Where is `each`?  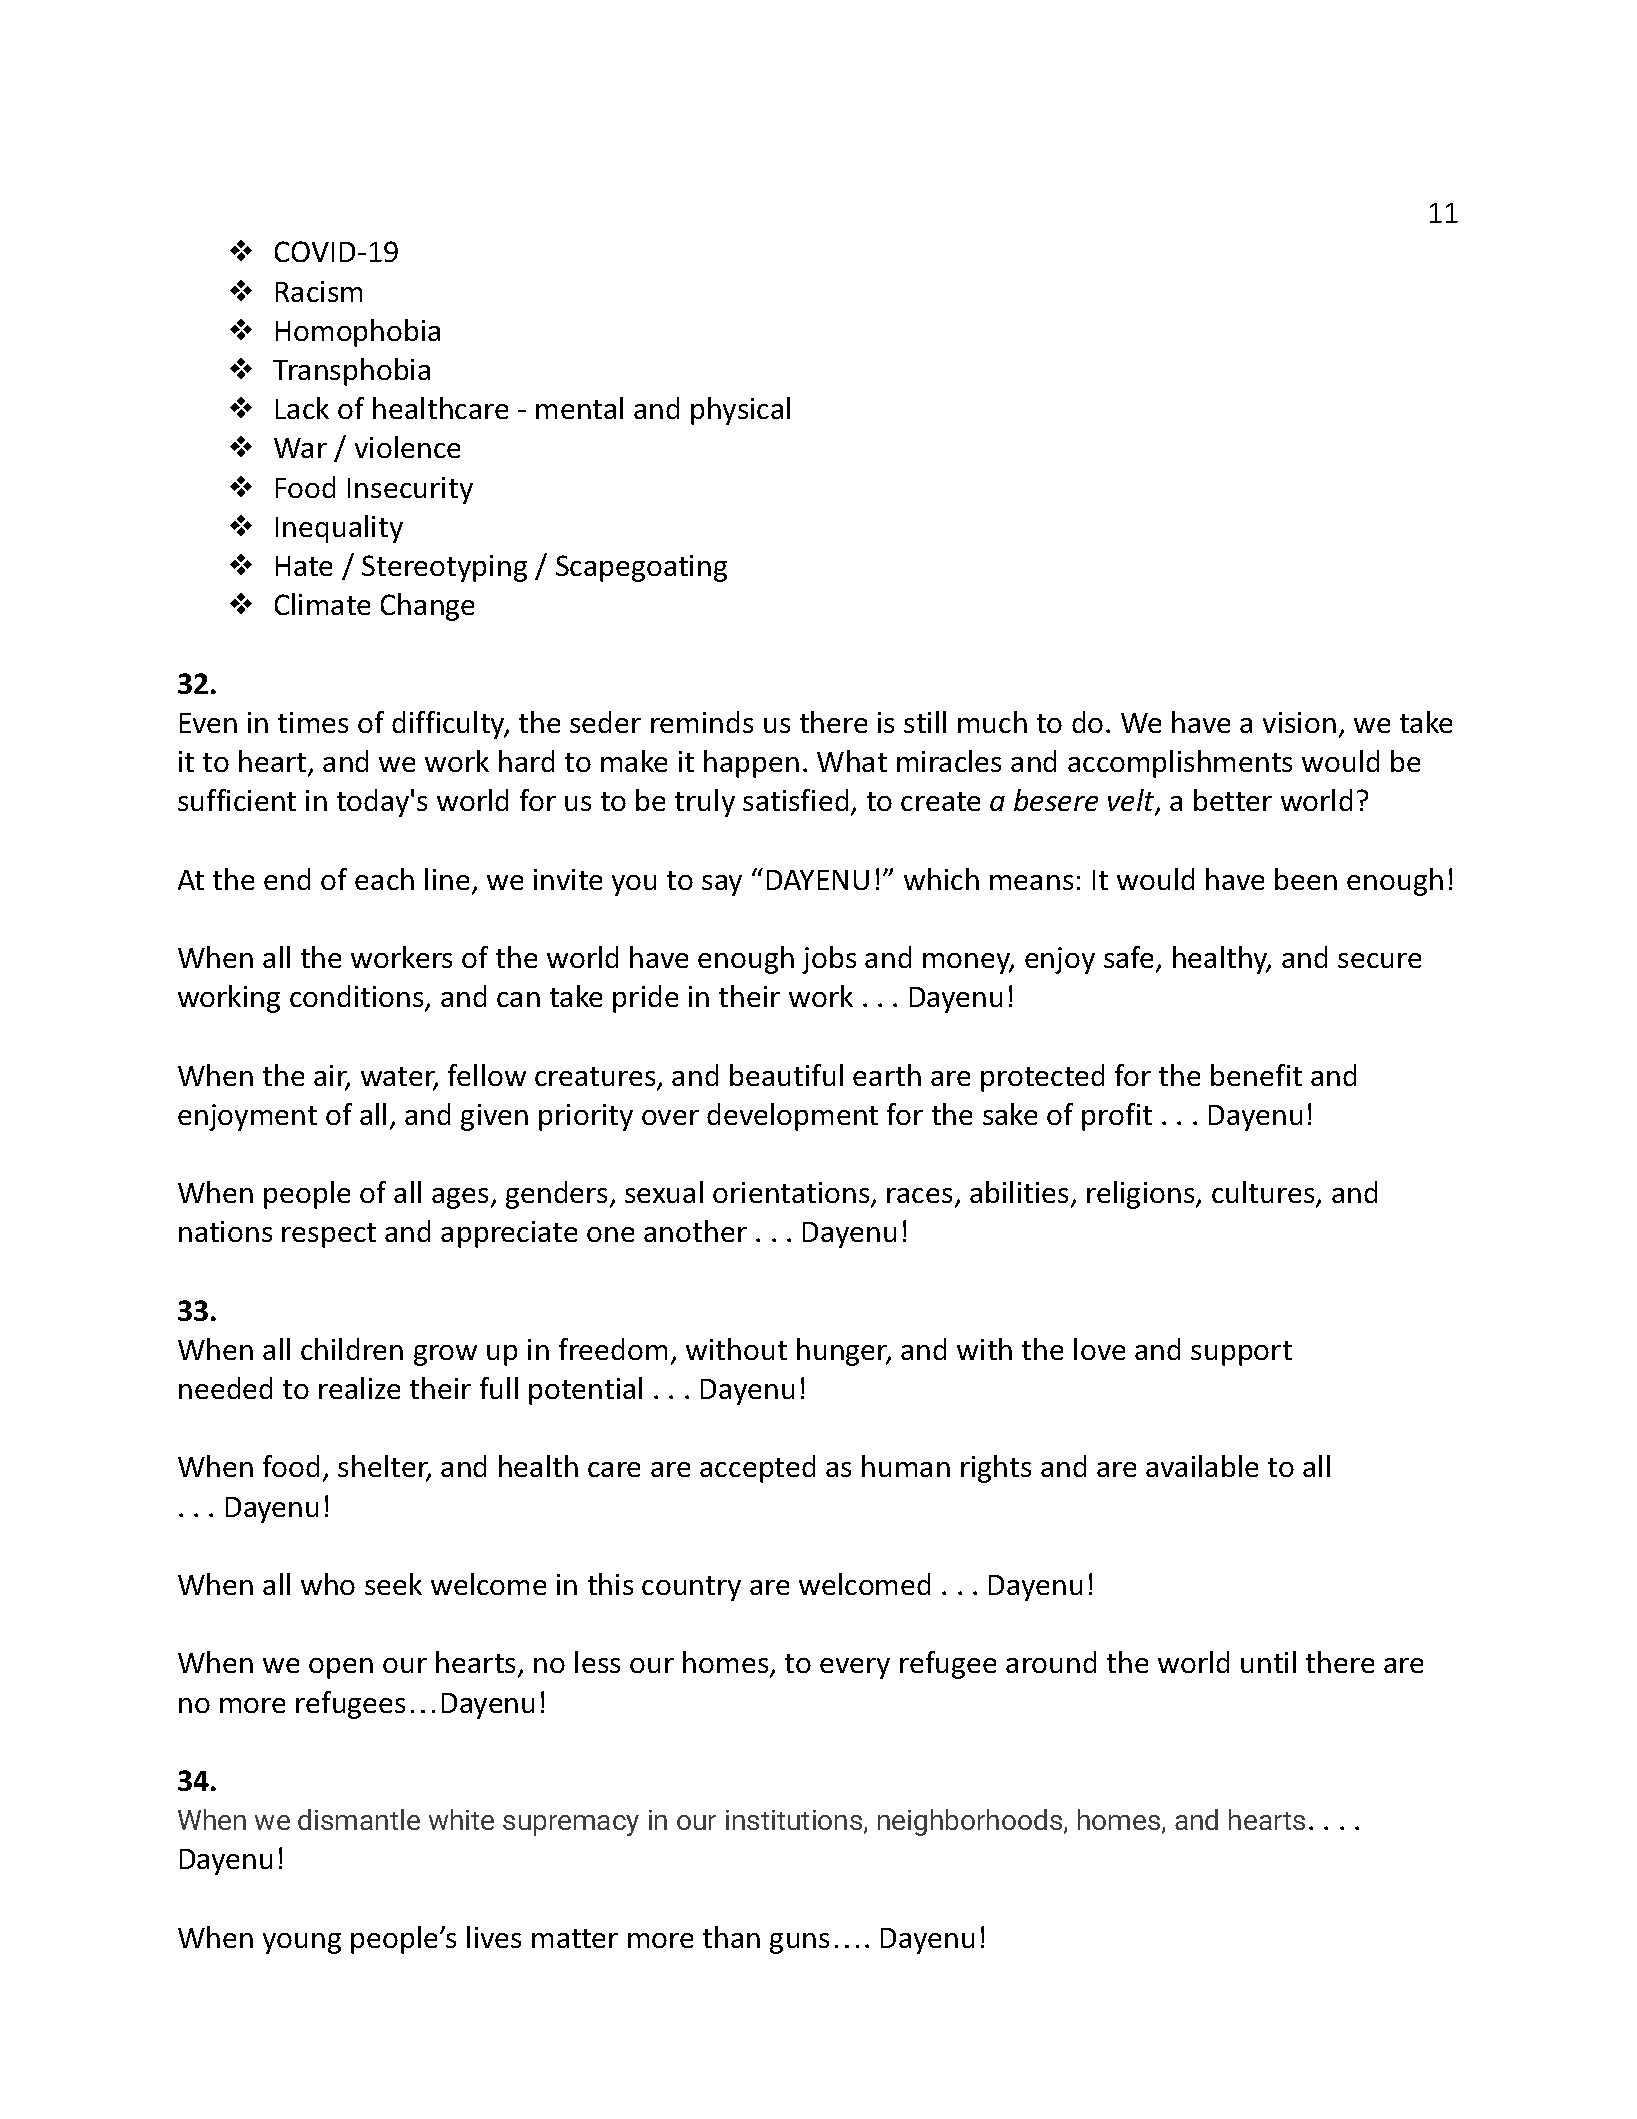 each is located at coordinates (384, 879).
